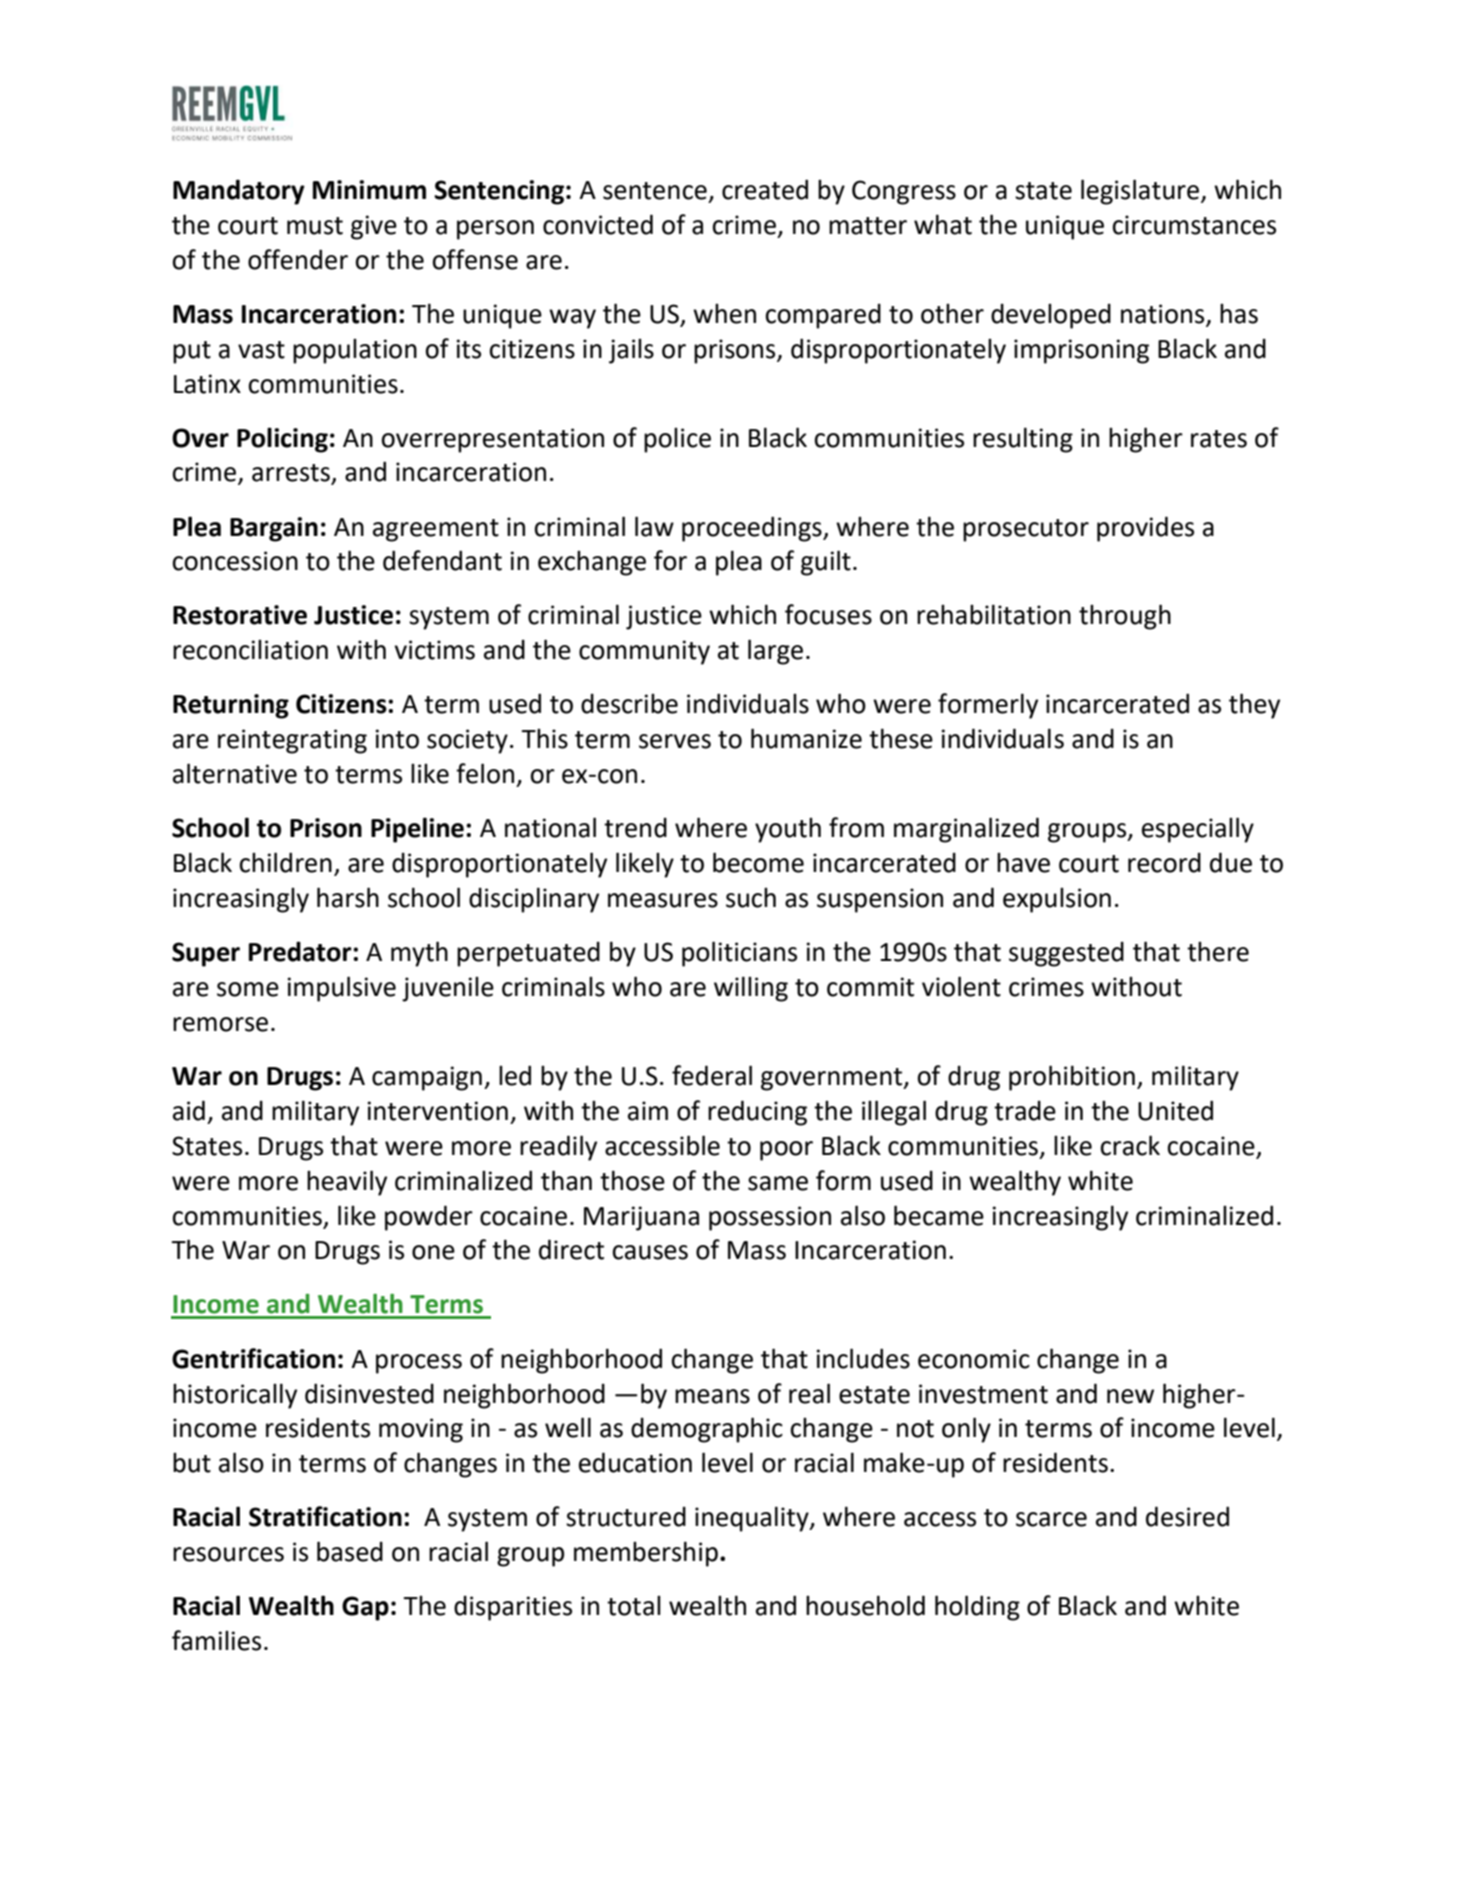 The image size is (1459, 1888). I want to click on legislature, so click(1141, 192).
